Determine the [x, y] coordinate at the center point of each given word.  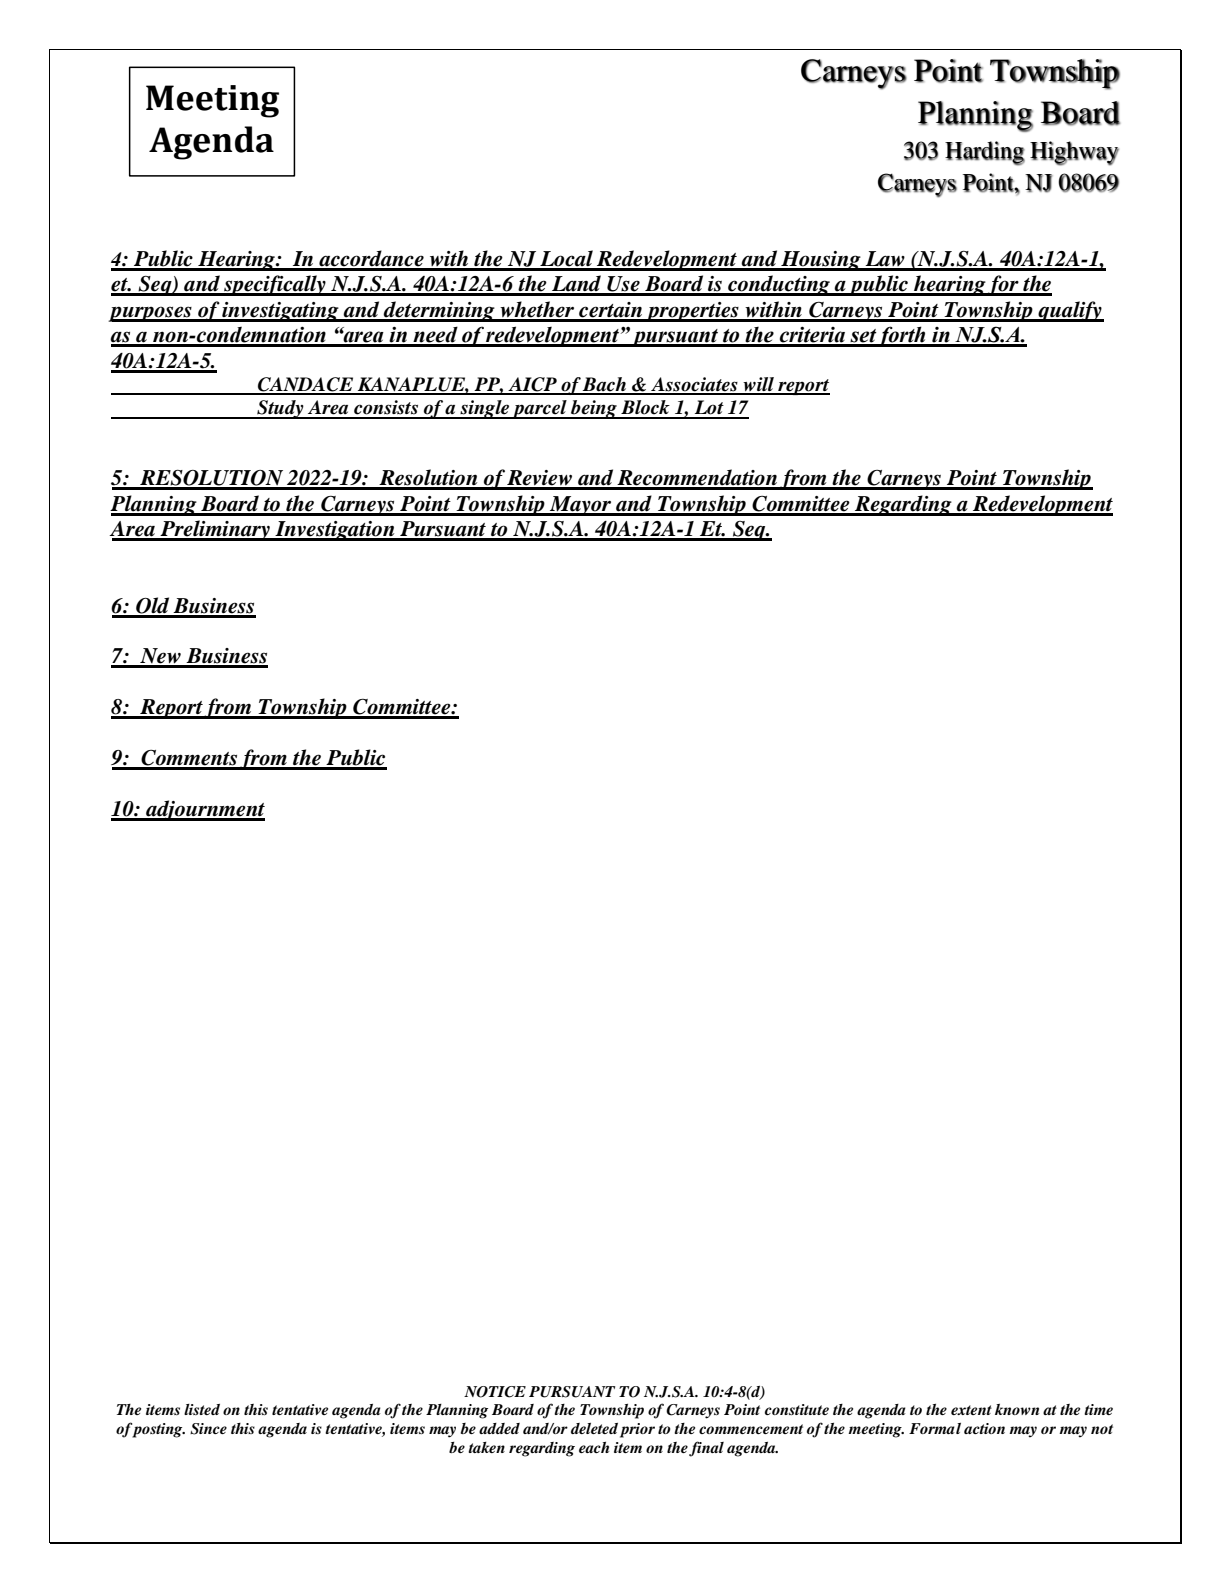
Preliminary [215, 530]
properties [692, 312]
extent [971, 1410]
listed [202, 1409]
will [759, 385]
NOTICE [495, 1392]
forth [902, 336]
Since [208, 1429]
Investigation [335, 531]
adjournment [204, 810]
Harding [985, 153]
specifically [275, 285]
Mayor [581, 506]
